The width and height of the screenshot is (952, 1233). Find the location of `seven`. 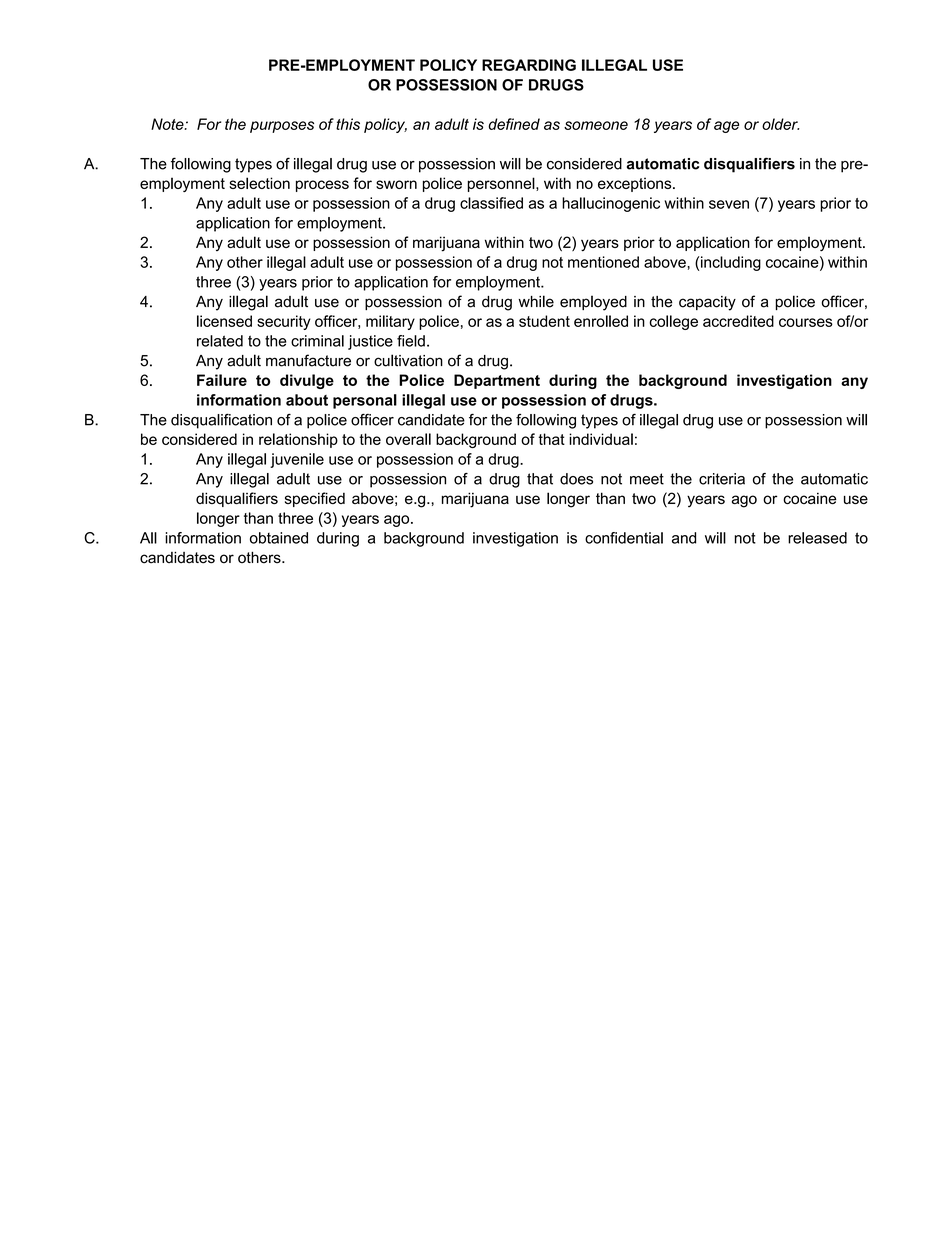

seven is located at coordinates (729, 204).
